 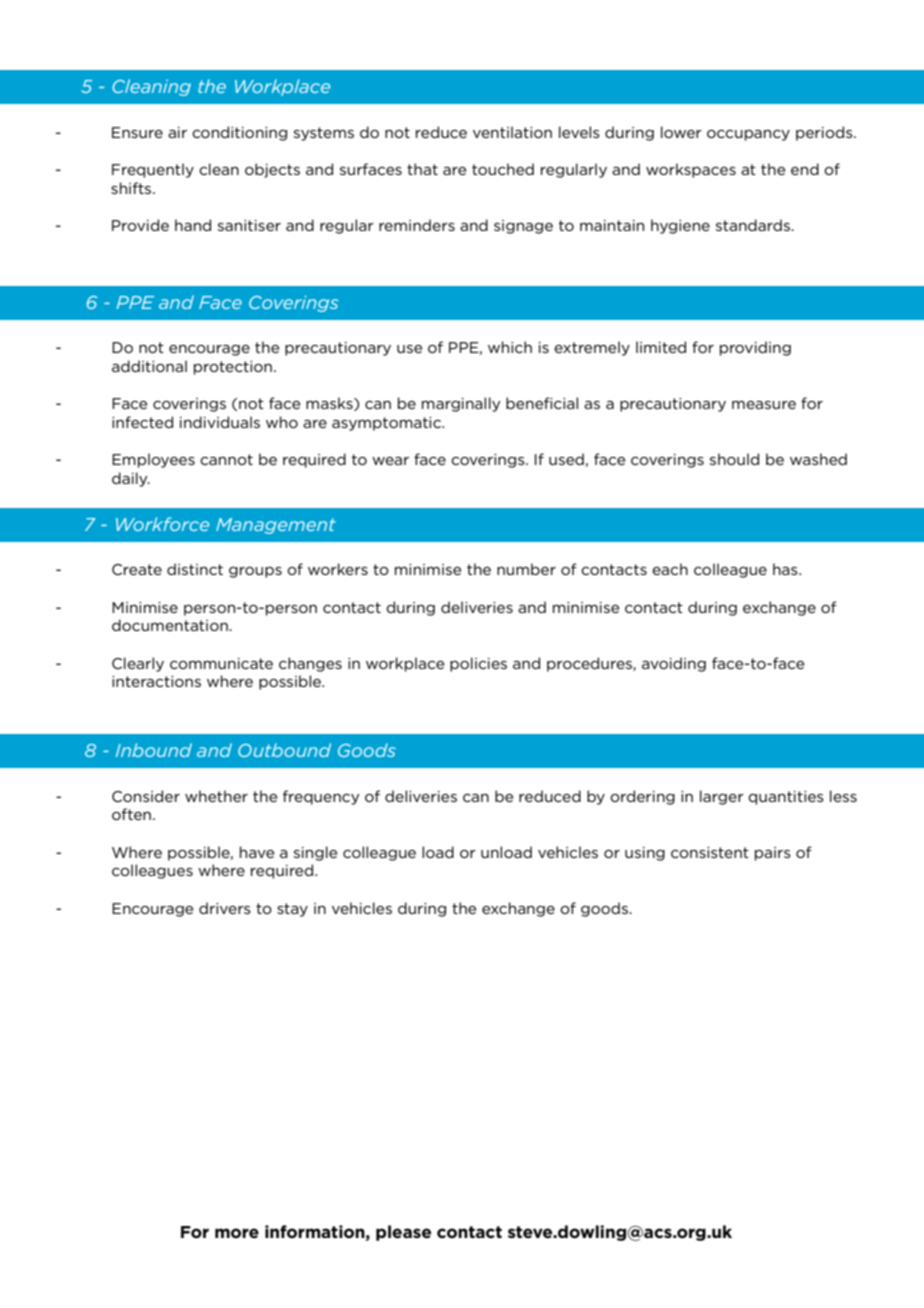 What do you see at coordinates (220, 422) in the document?
I see `individuals` at bounding box center [220, 422].
